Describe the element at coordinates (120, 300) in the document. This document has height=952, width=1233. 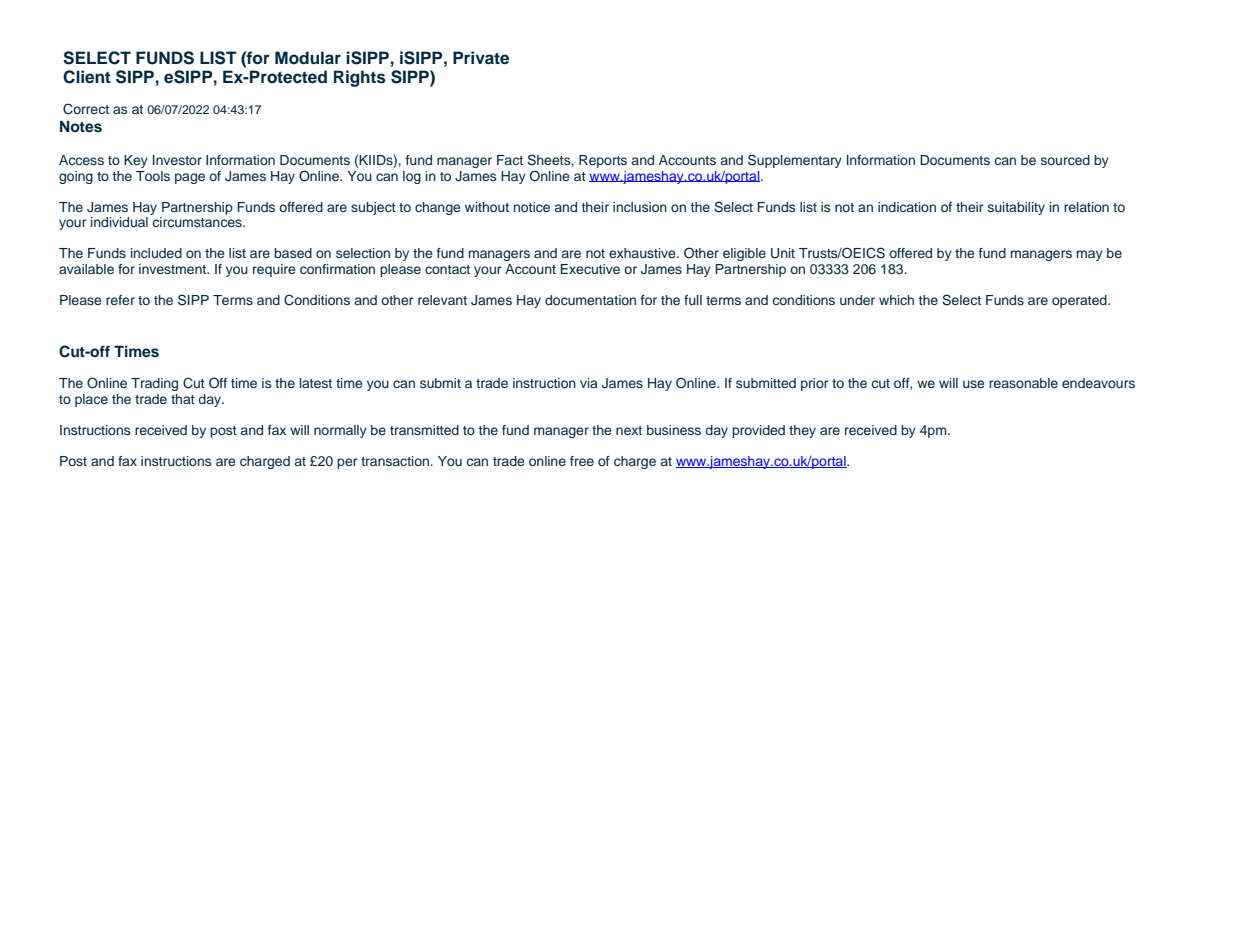
I see `refer` at that location.
